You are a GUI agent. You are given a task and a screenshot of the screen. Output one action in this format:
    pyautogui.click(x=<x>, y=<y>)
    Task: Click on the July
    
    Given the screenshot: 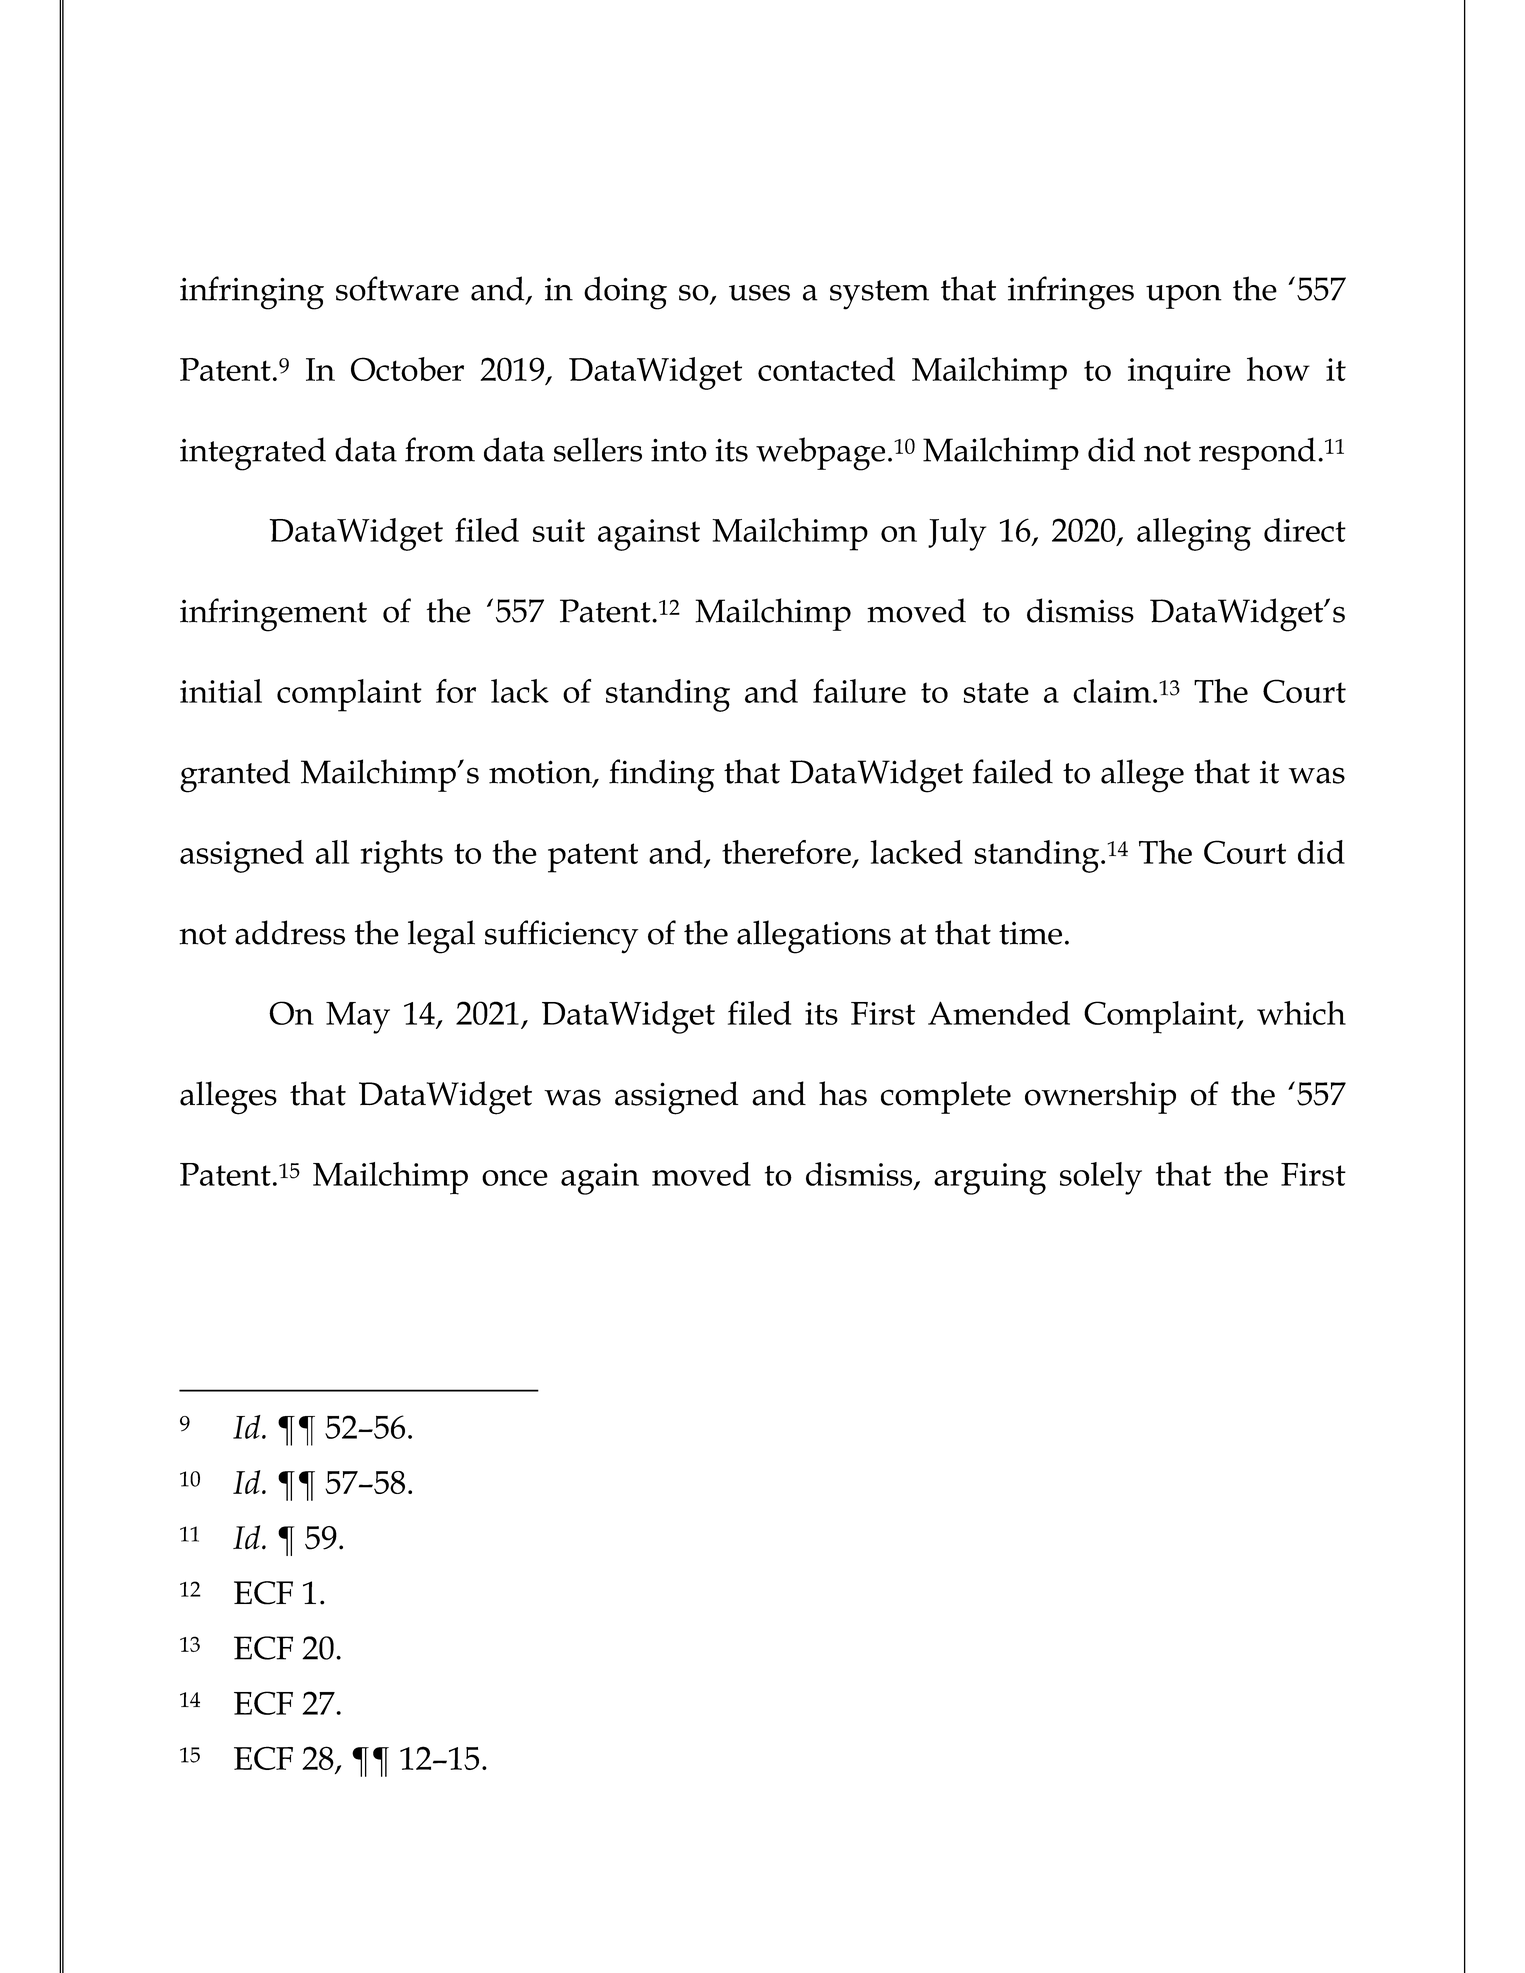 What is the action you would take?
    pyautogui.click(x=957, y=534)
